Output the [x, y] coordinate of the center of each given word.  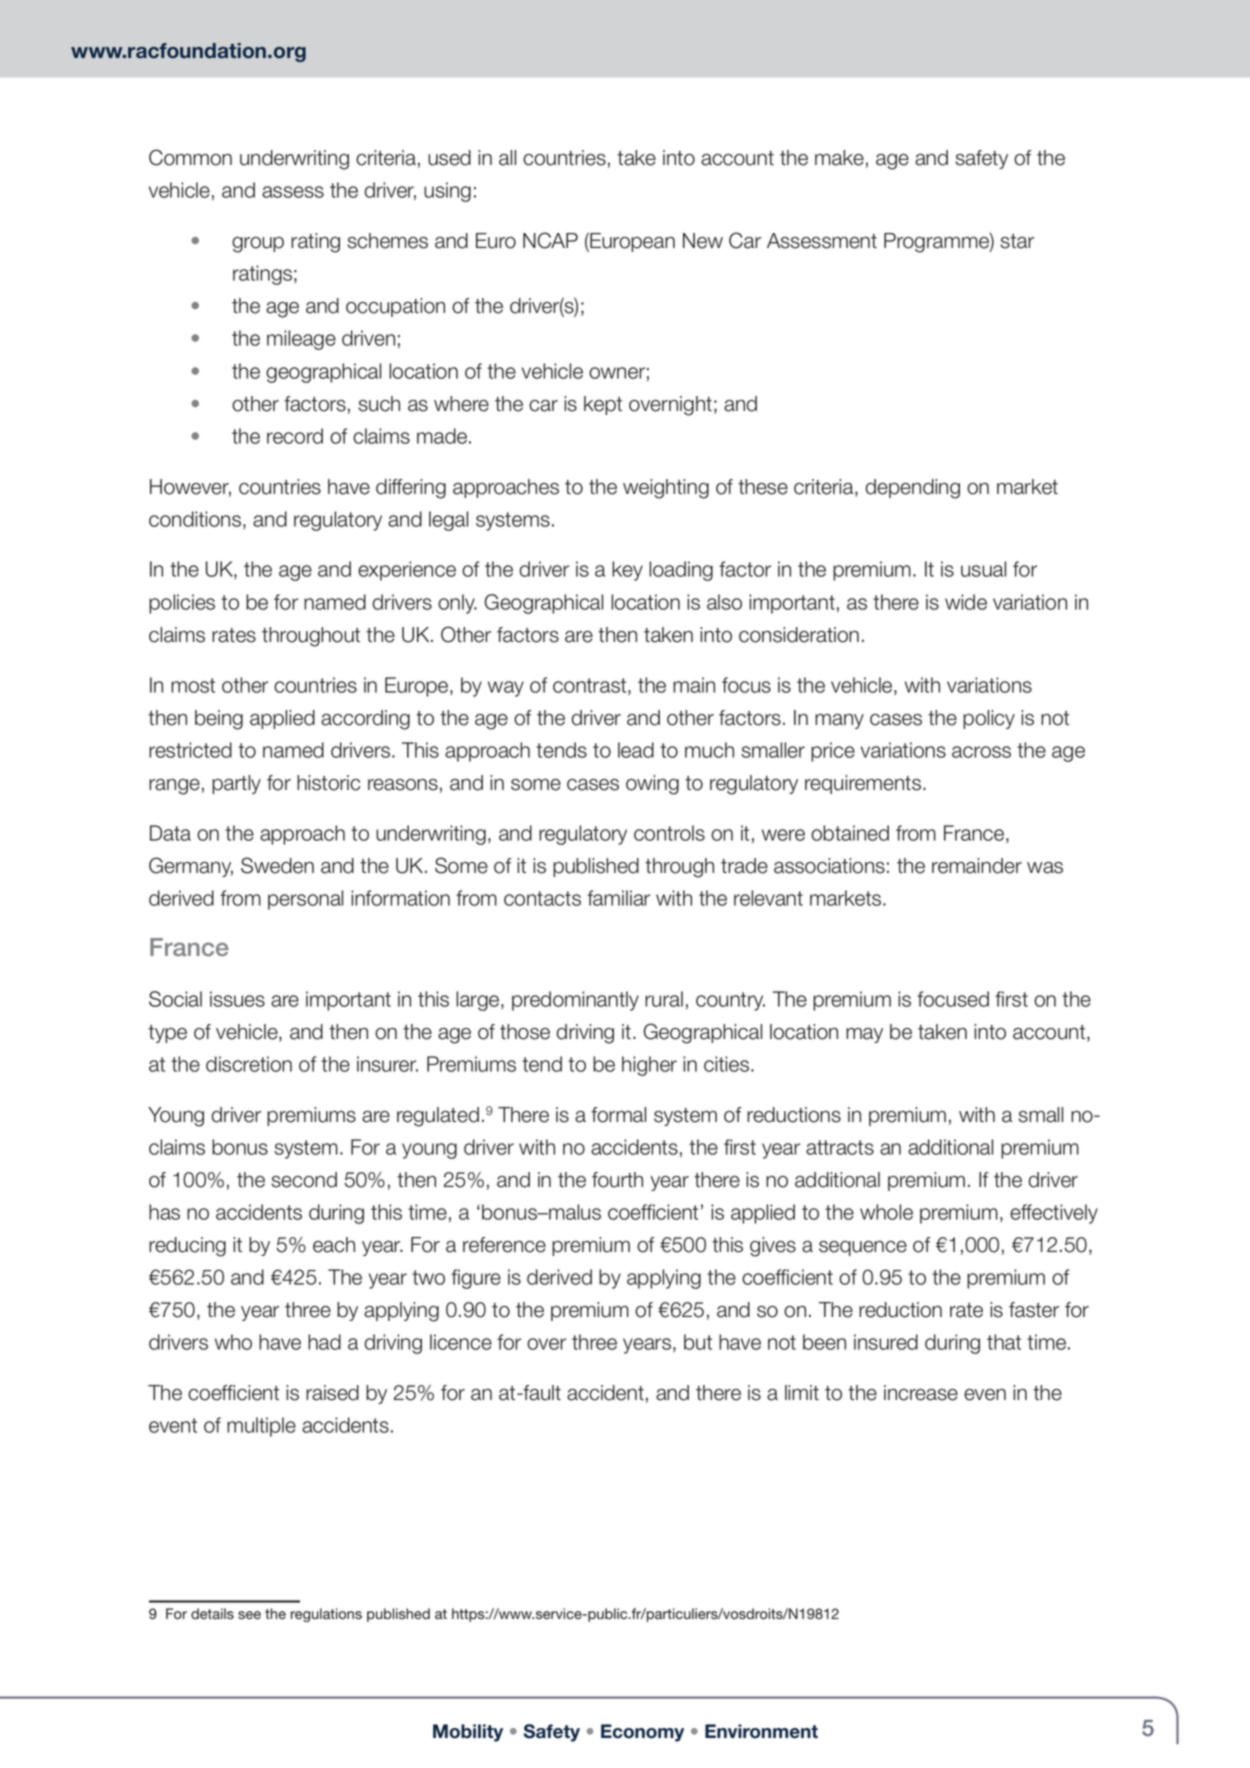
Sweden [277, 865]
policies [182, 604]
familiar [618, 898]
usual [983, 569]
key [627, 571]
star [1017, 241]
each [334, 1245]
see [249, 1615]
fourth [617, 1180]
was [1045, 868]
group [258, 245]
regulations [326, 1615]
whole [886, 1212]
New [703, 241]
